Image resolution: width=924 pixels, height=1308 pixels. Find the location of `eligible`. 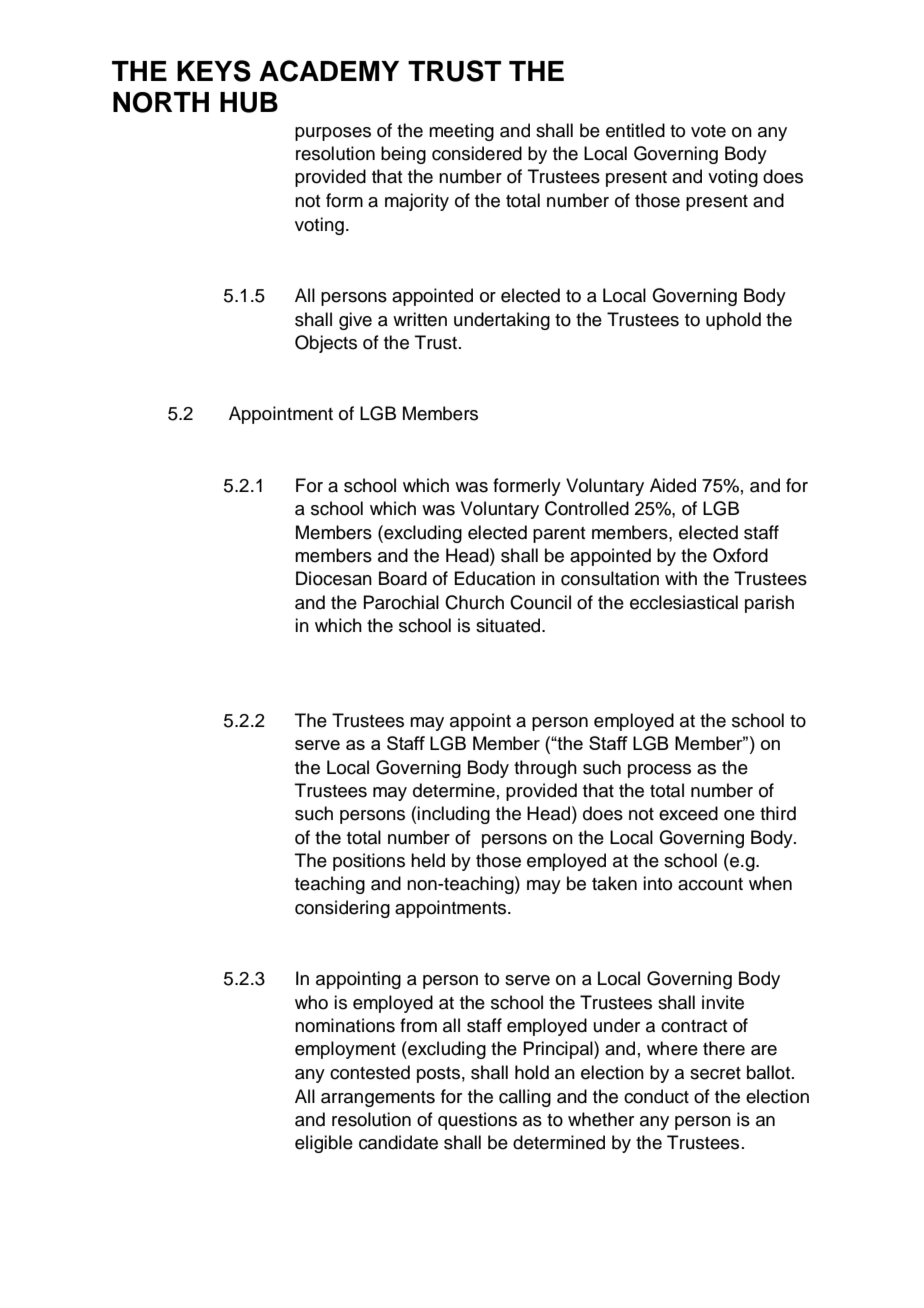

eligible is located at coordinates (324, 1144).
